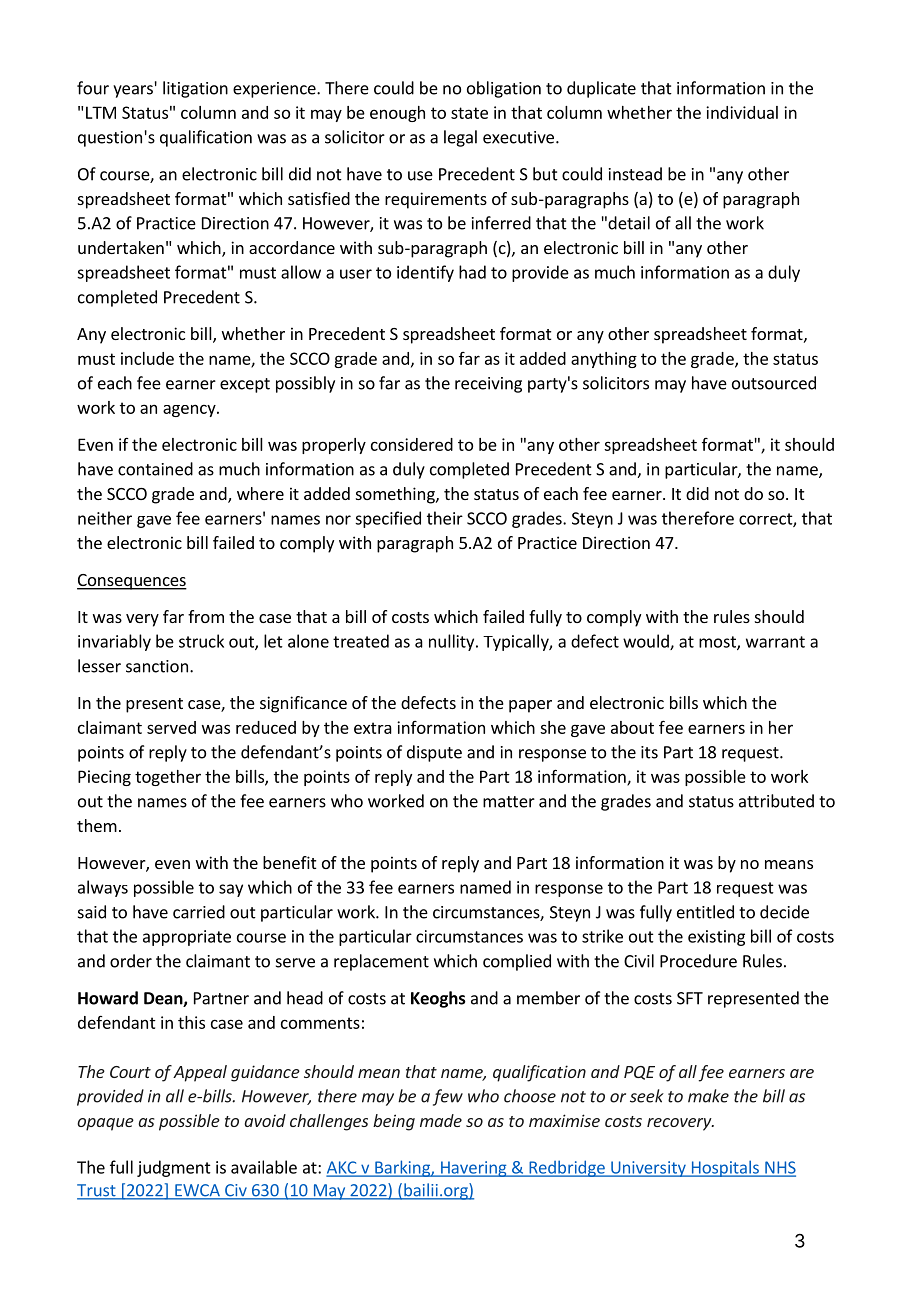 The width and height of the page is (924, 1308). I want to click on individual, so click(742, 112).
